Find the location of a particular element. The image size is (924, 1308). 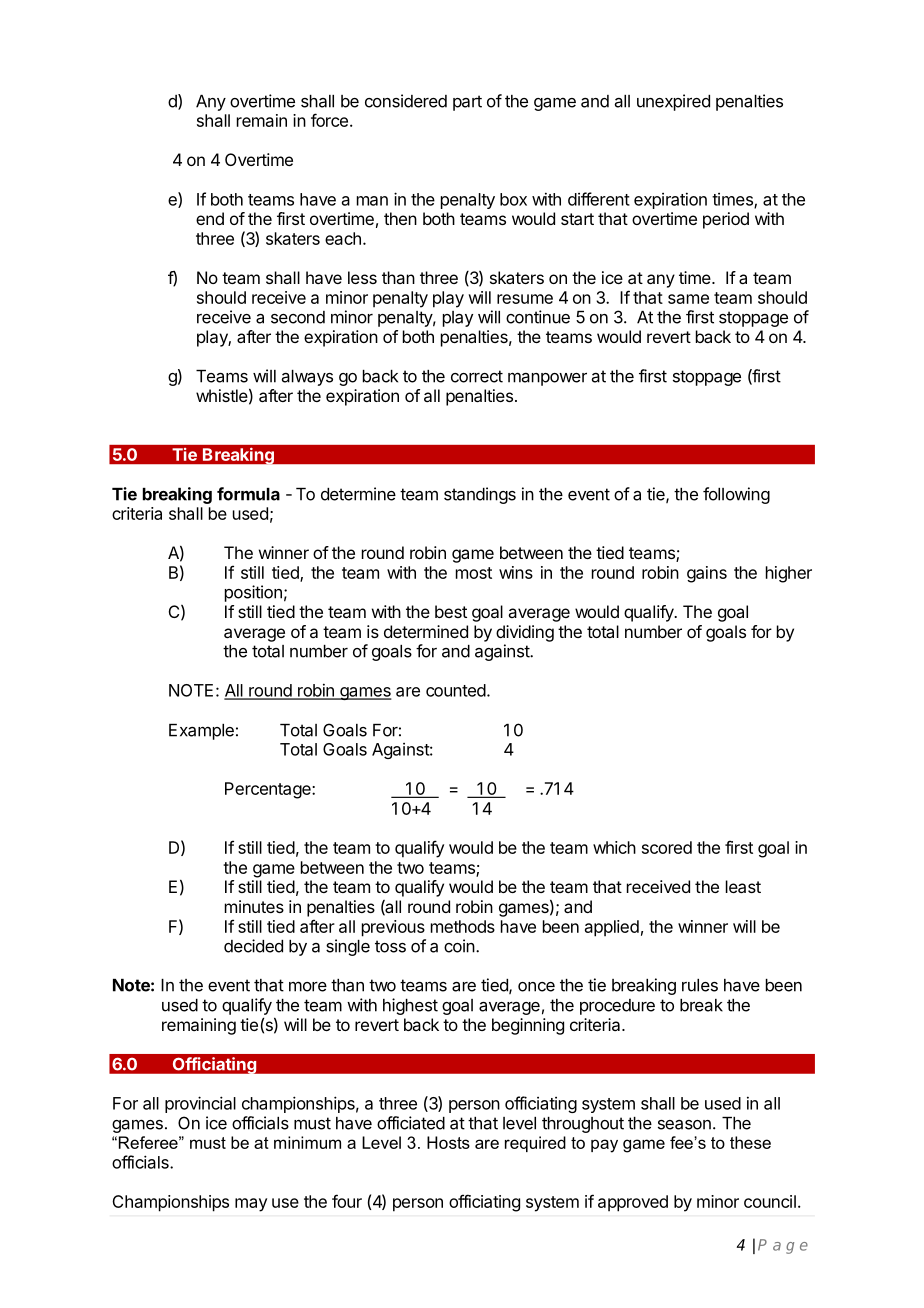

part is located at coordinates (467, 103).
